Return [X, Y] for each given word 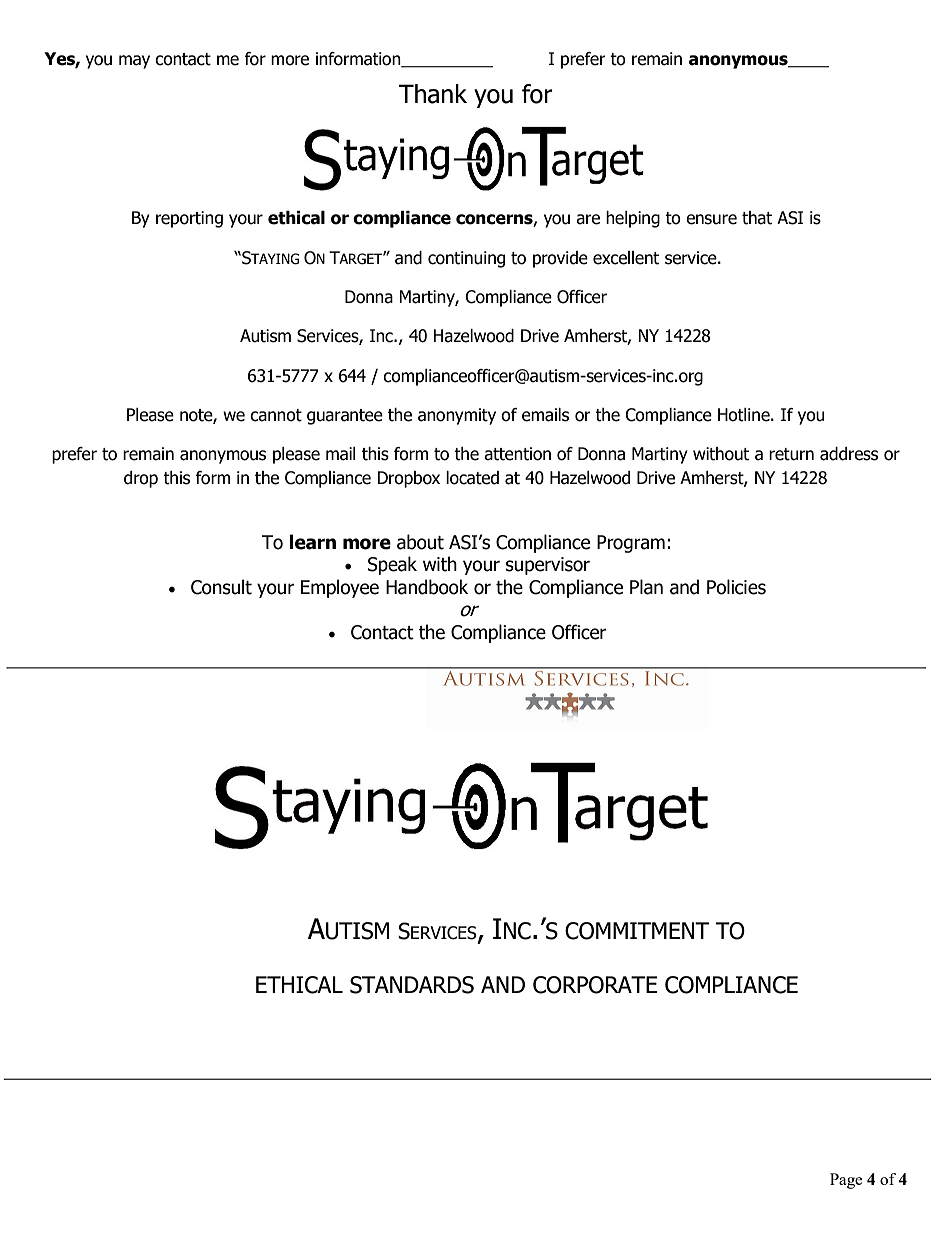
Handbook [427, 587]
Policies [736, 587]
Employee [340, 588]
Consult [221, 587]
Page [846, 1181]
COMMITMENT [637, 931]
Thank [433, 94]
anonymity [457, 416]
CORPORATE [595, 985]
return [791, 454]
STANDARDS [412, 985]
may [134, 62]
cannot [276, 415]
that [757, 218]
